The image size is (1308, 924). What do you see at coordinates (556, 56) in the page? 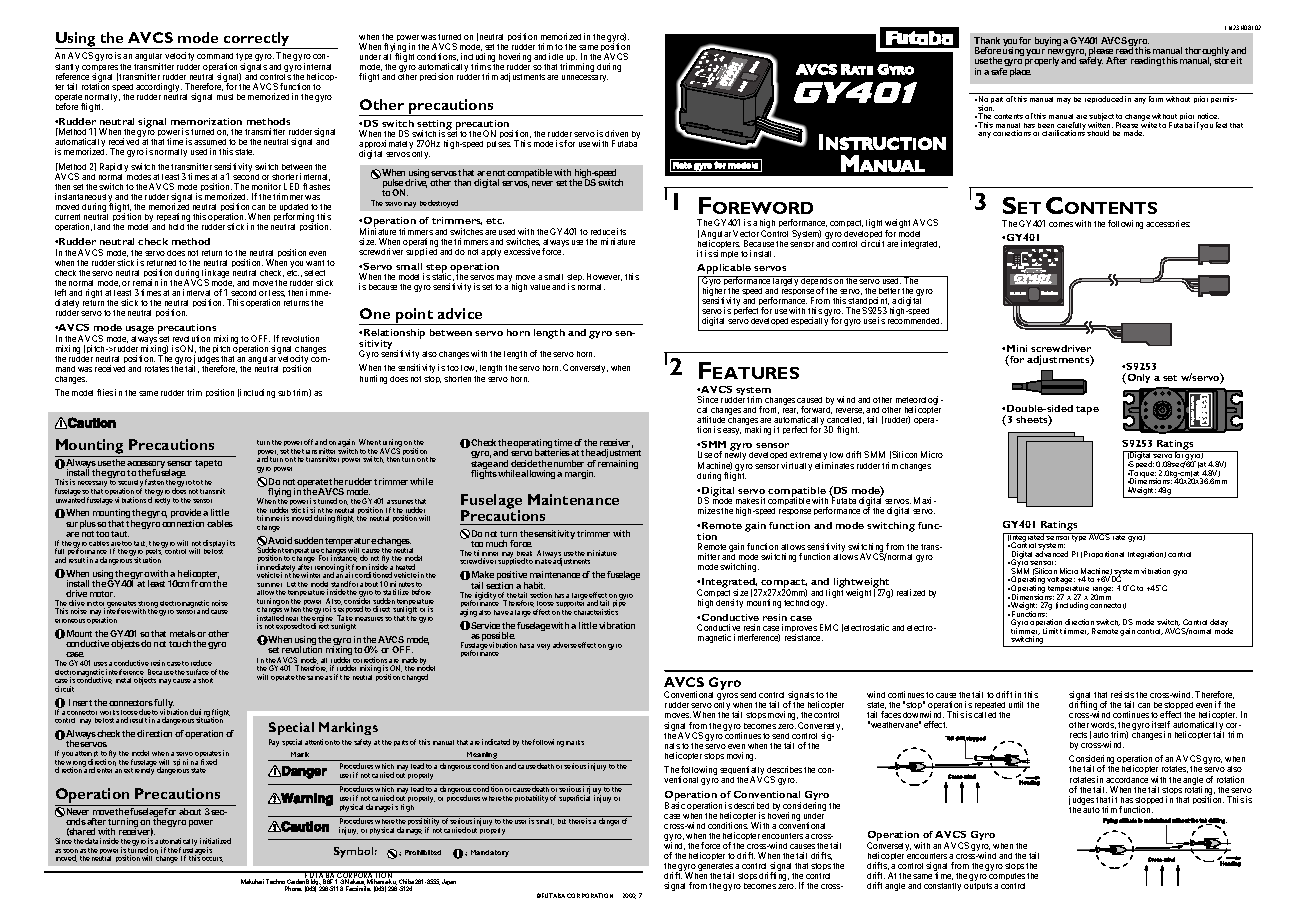
I see `idle` at bounding box center [556, 56].
